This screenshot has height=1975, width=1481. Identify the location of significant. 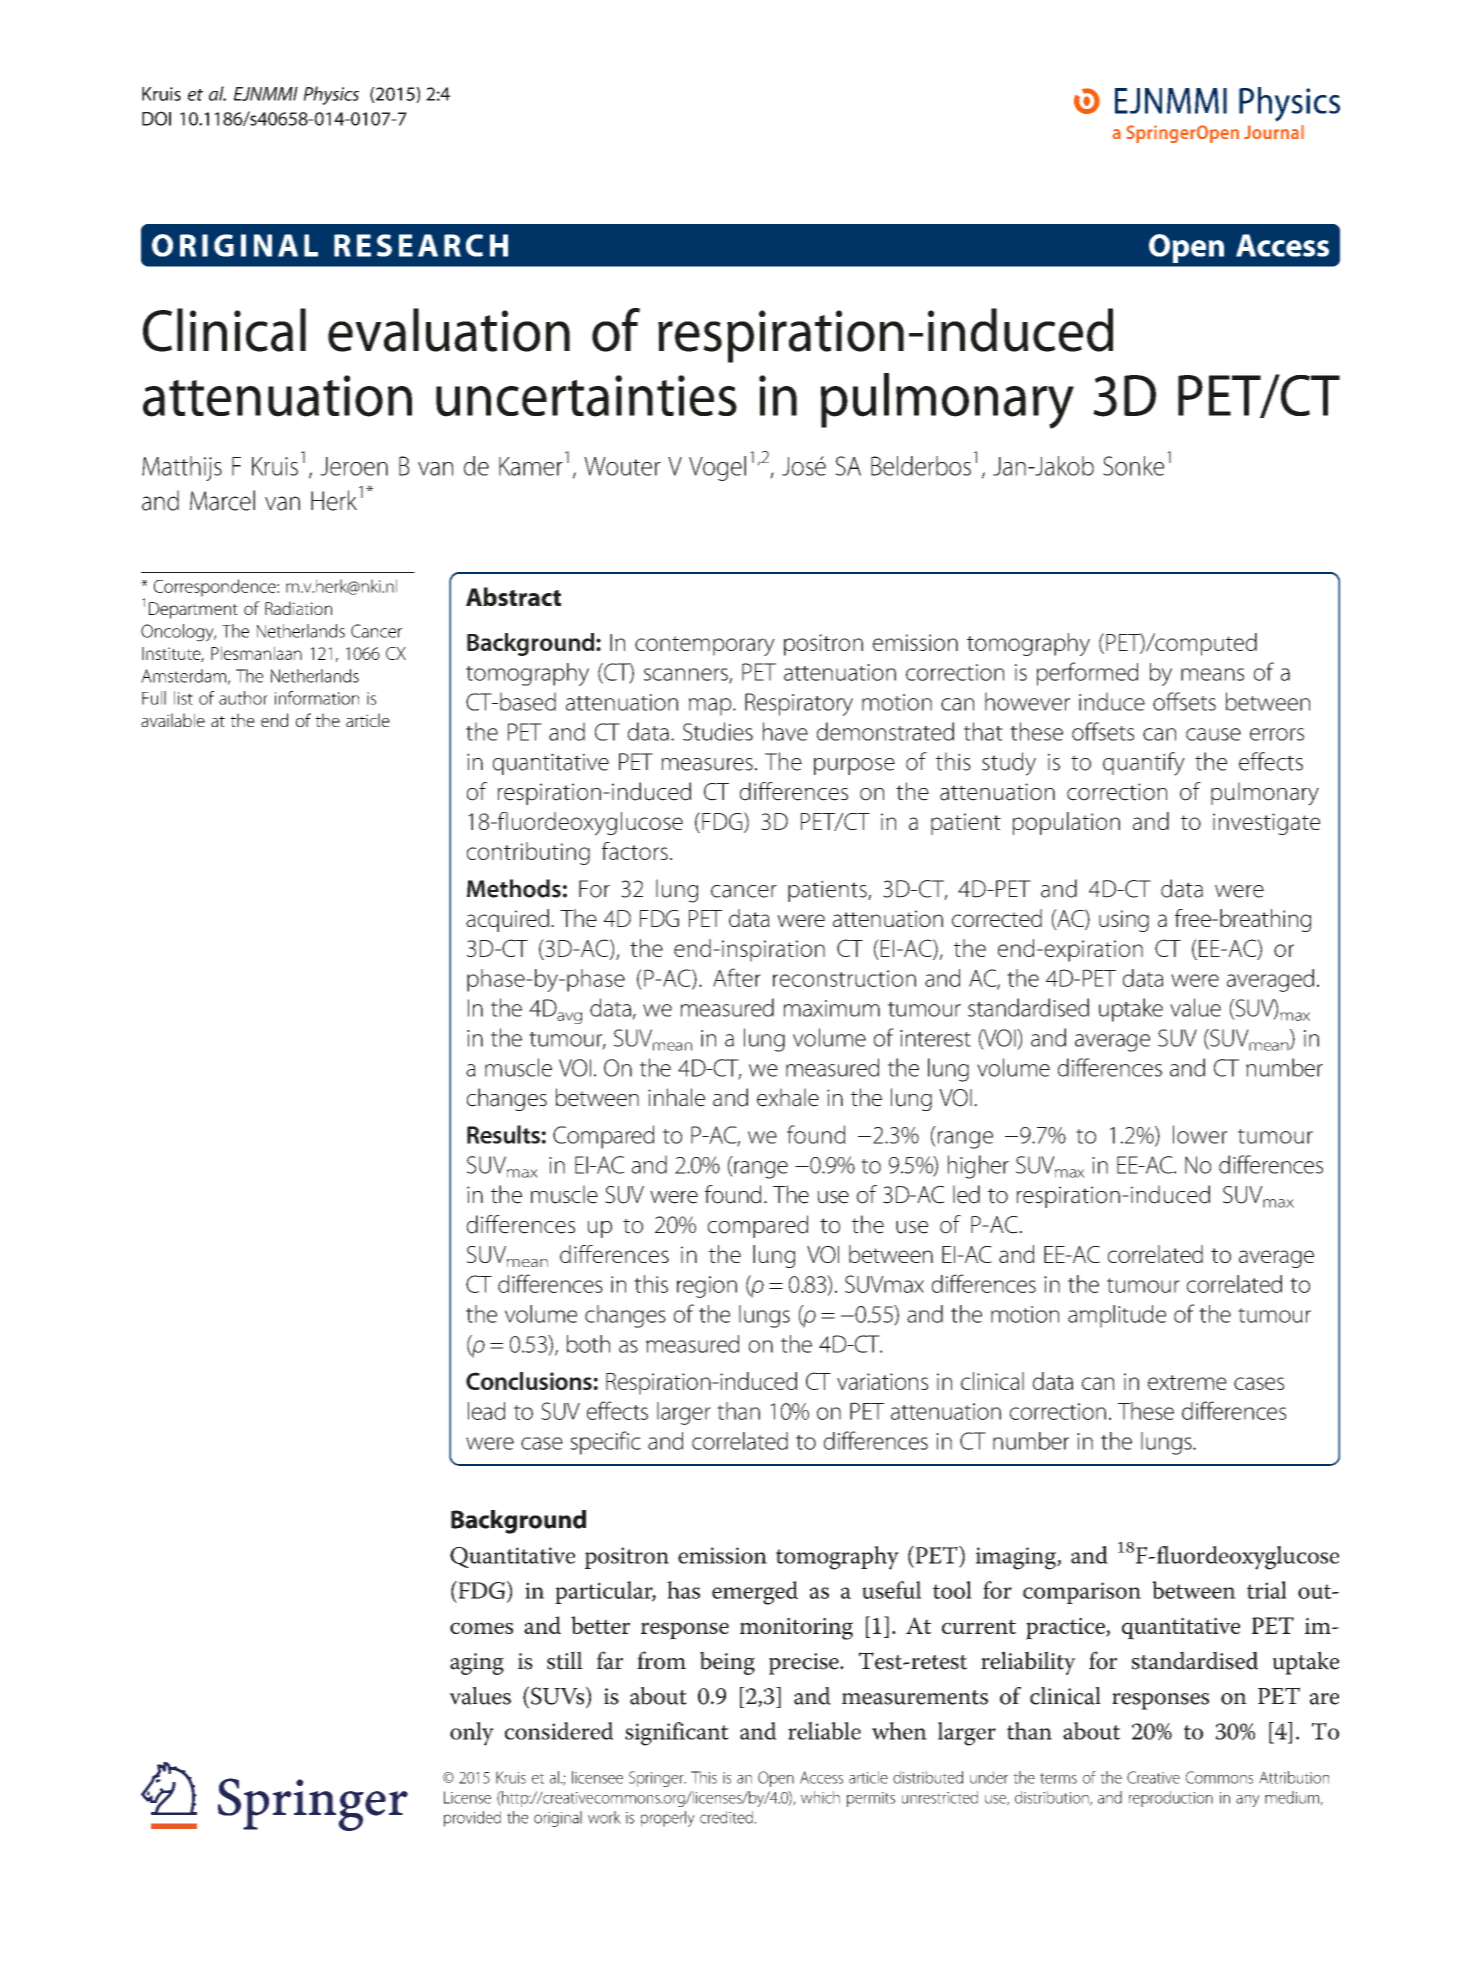
(677, 1734).
